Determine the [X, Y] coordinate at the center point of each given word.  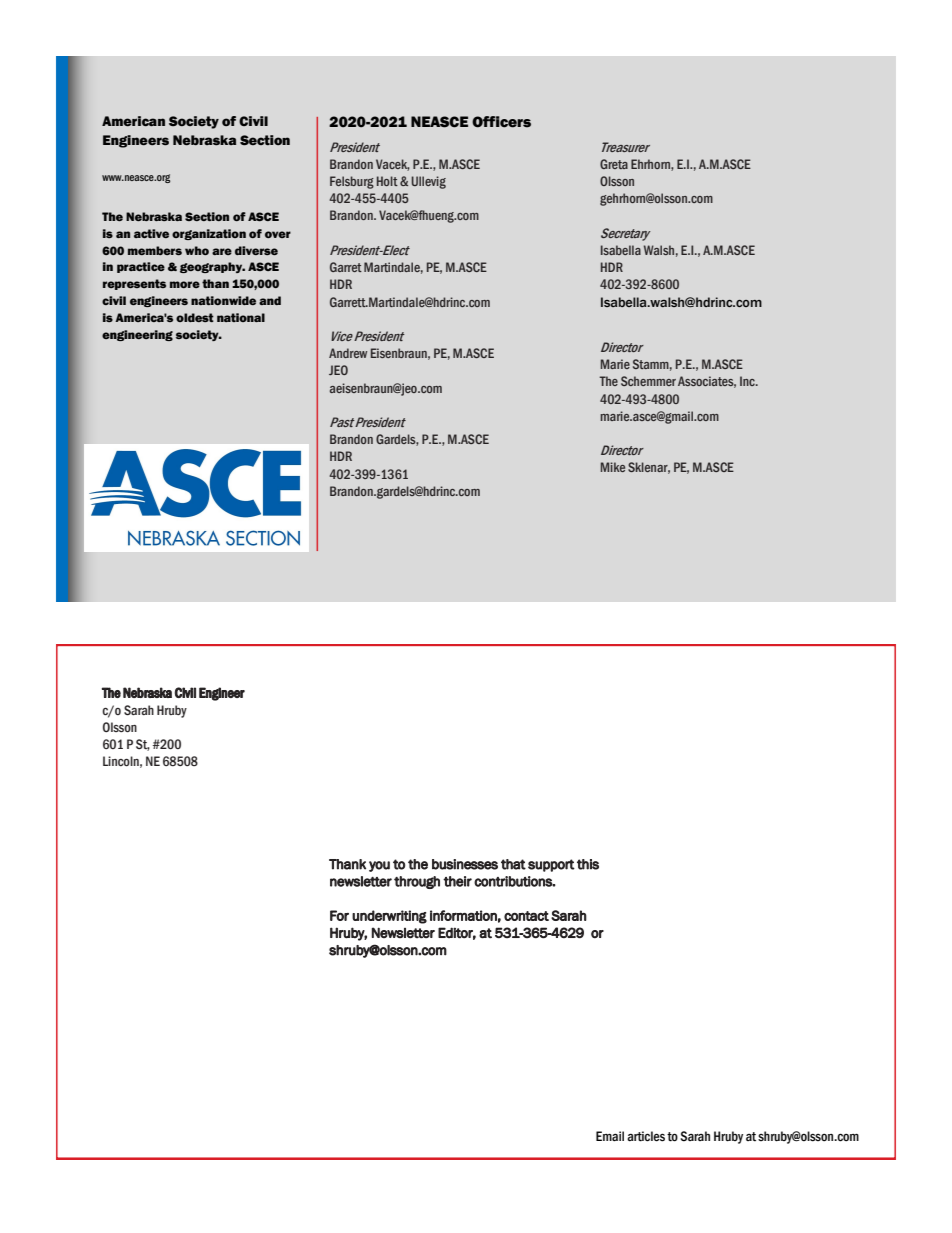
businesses [465, 864]
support [551, 865]
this [588, 864]
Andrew [348, 353]
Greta [614, 164]
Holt [387, 181]
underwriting [389, 917]
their [457, 881]
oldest [195, 317]
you [379, 866]
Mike [613, 467]
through [417, 882]
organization [209, 234]
